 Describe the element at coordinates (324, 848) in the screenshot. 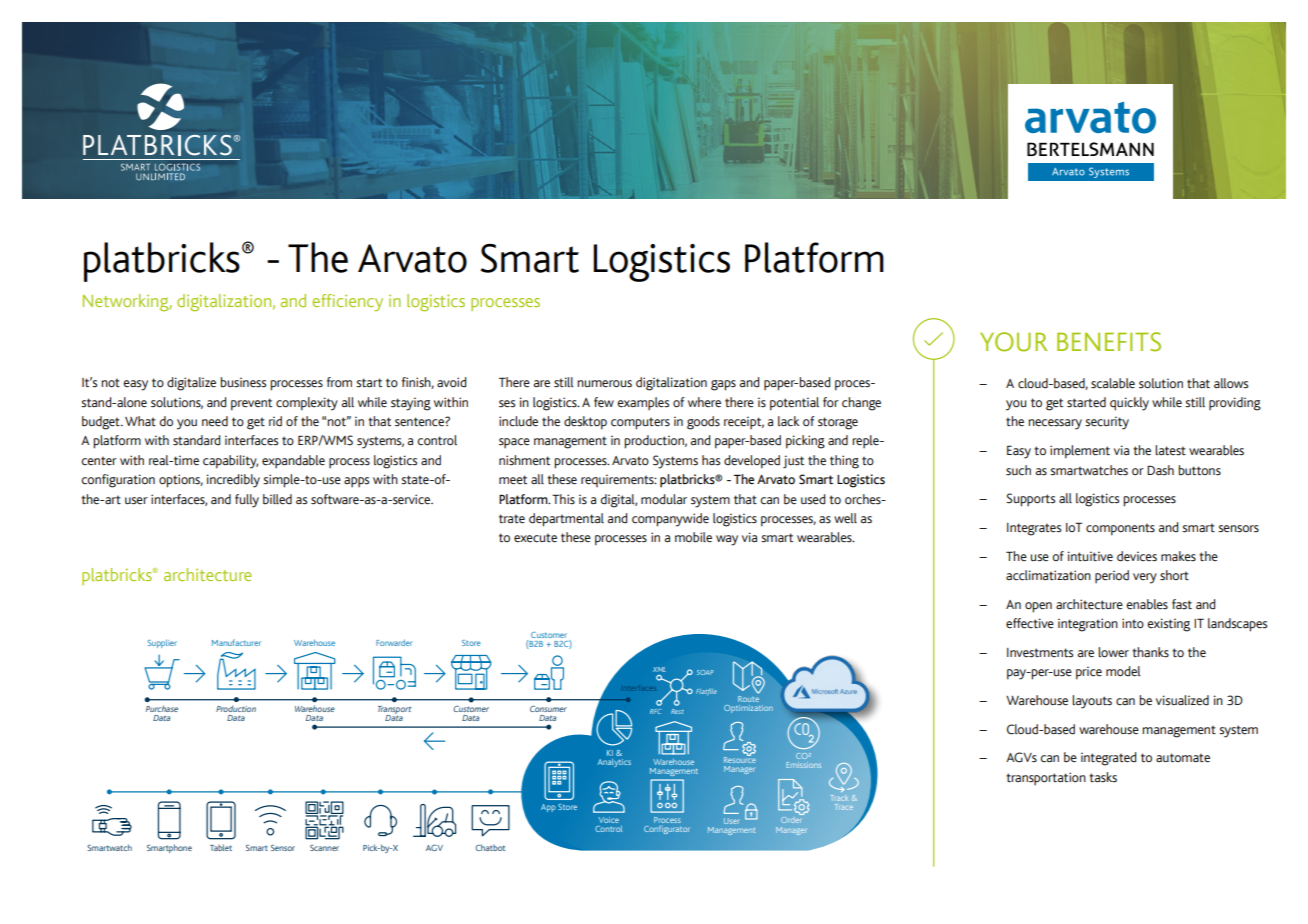

I see `Scanner` at that location.
